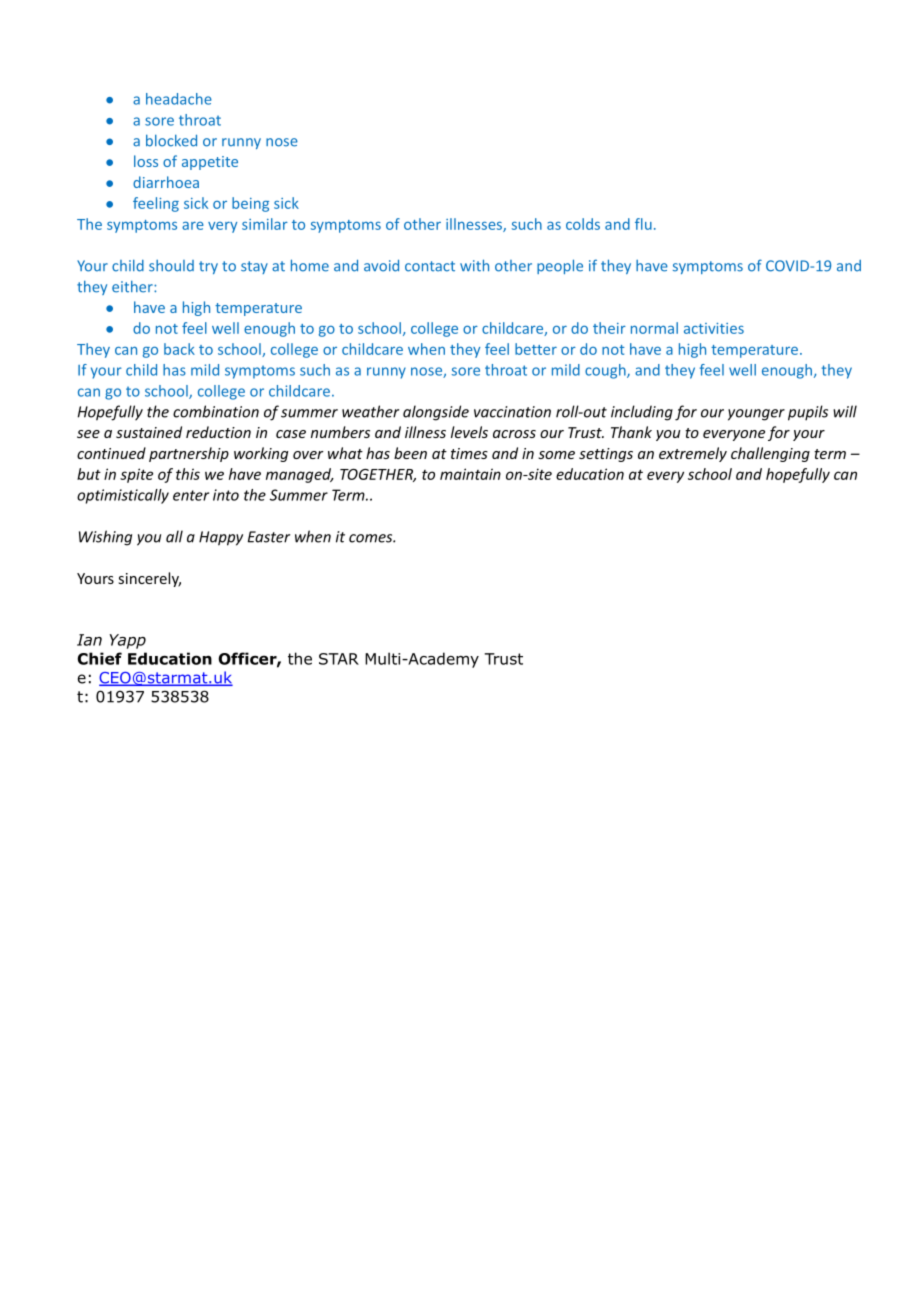 This screenshot has height=1307, width=924. What do you see at coordinates (188, 474) in the screenshot?
I see `this` at bounding box center [188, 474].
